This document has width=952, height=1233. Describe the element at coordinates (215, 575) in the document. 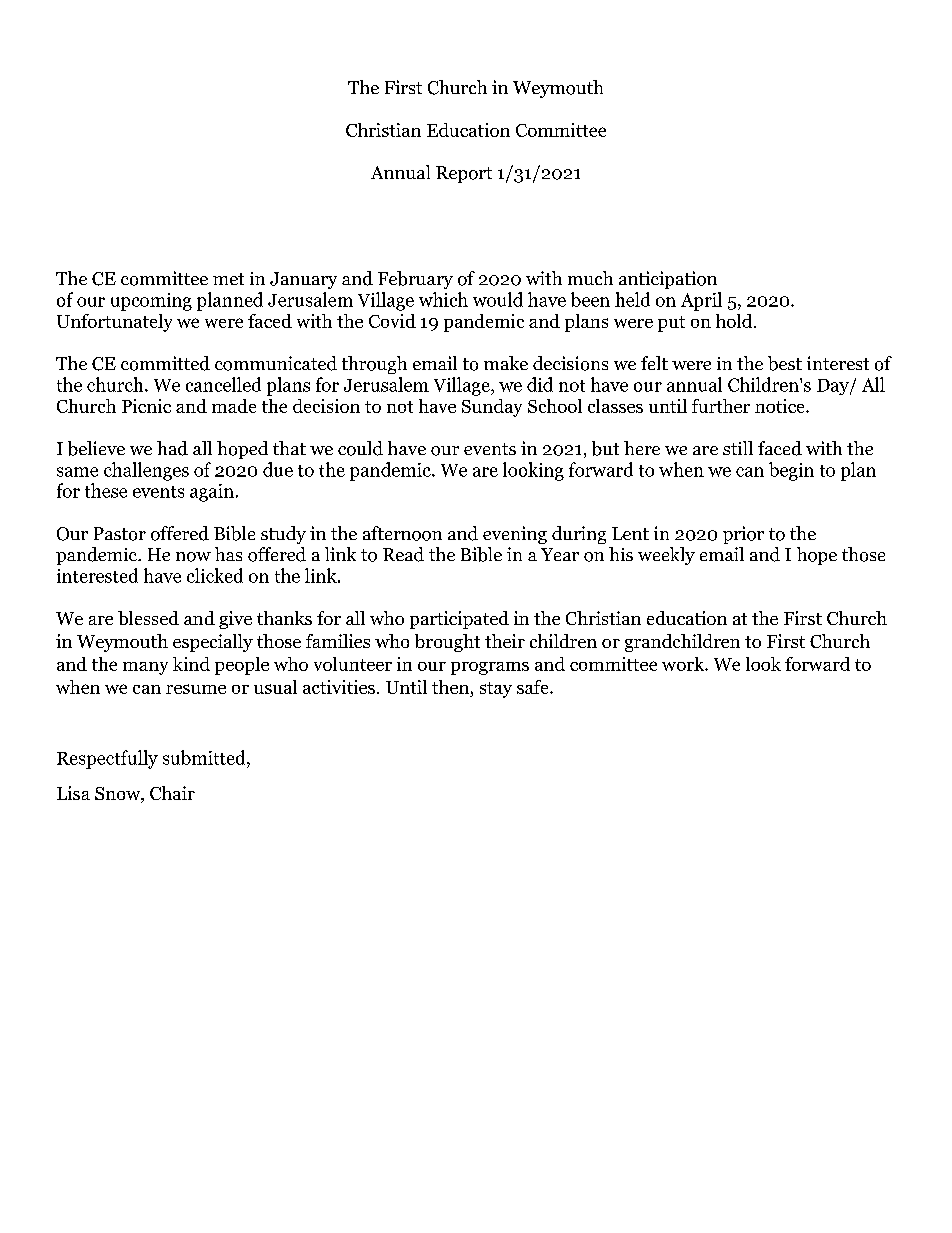

I see `clicked` at that location.
